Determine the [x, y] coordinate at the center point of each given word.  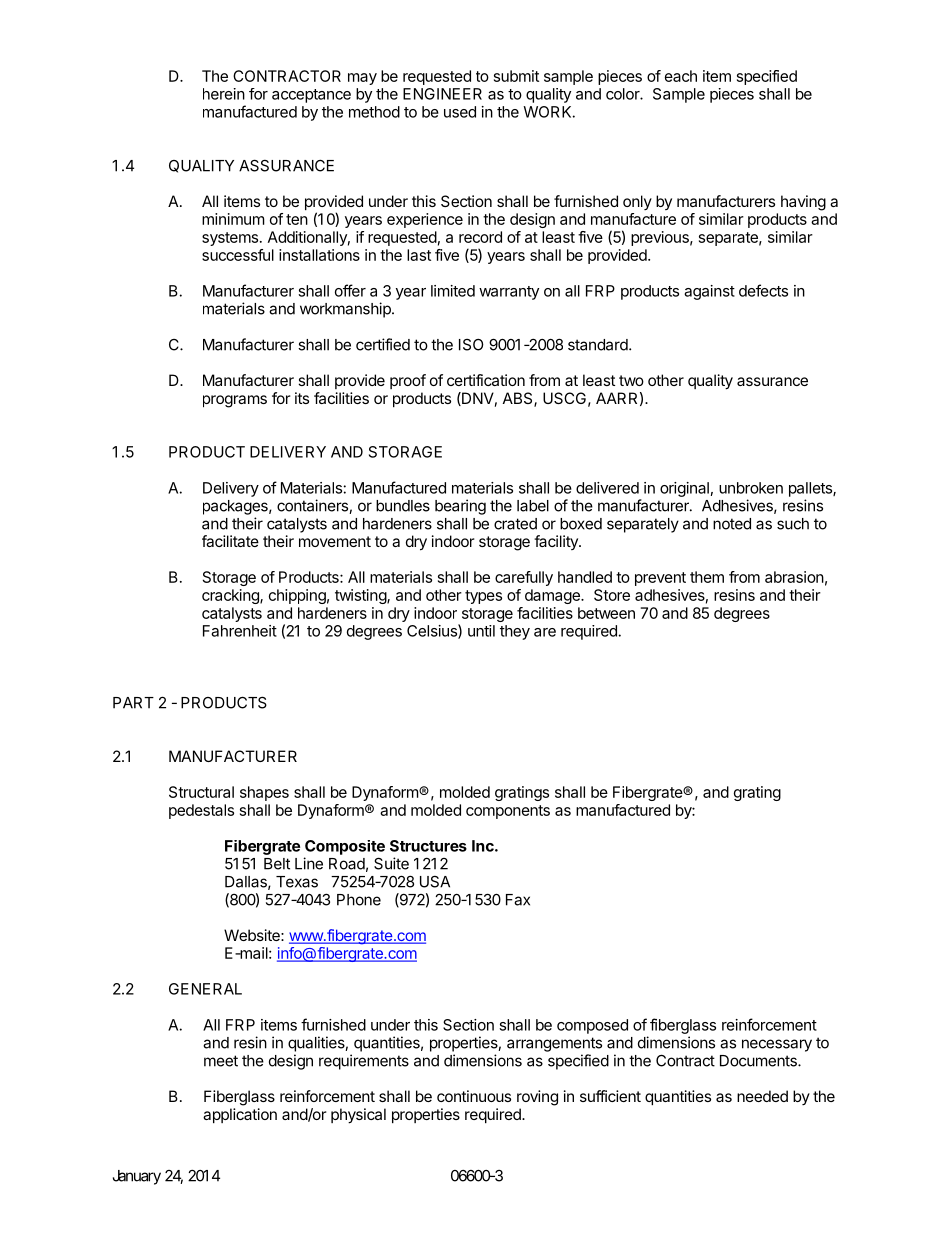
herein [224, 94]
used [460, 112]
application [240, 1115]
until [481, 631]
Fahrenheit [240, 631]
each [681, 76]
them [707, 577]
